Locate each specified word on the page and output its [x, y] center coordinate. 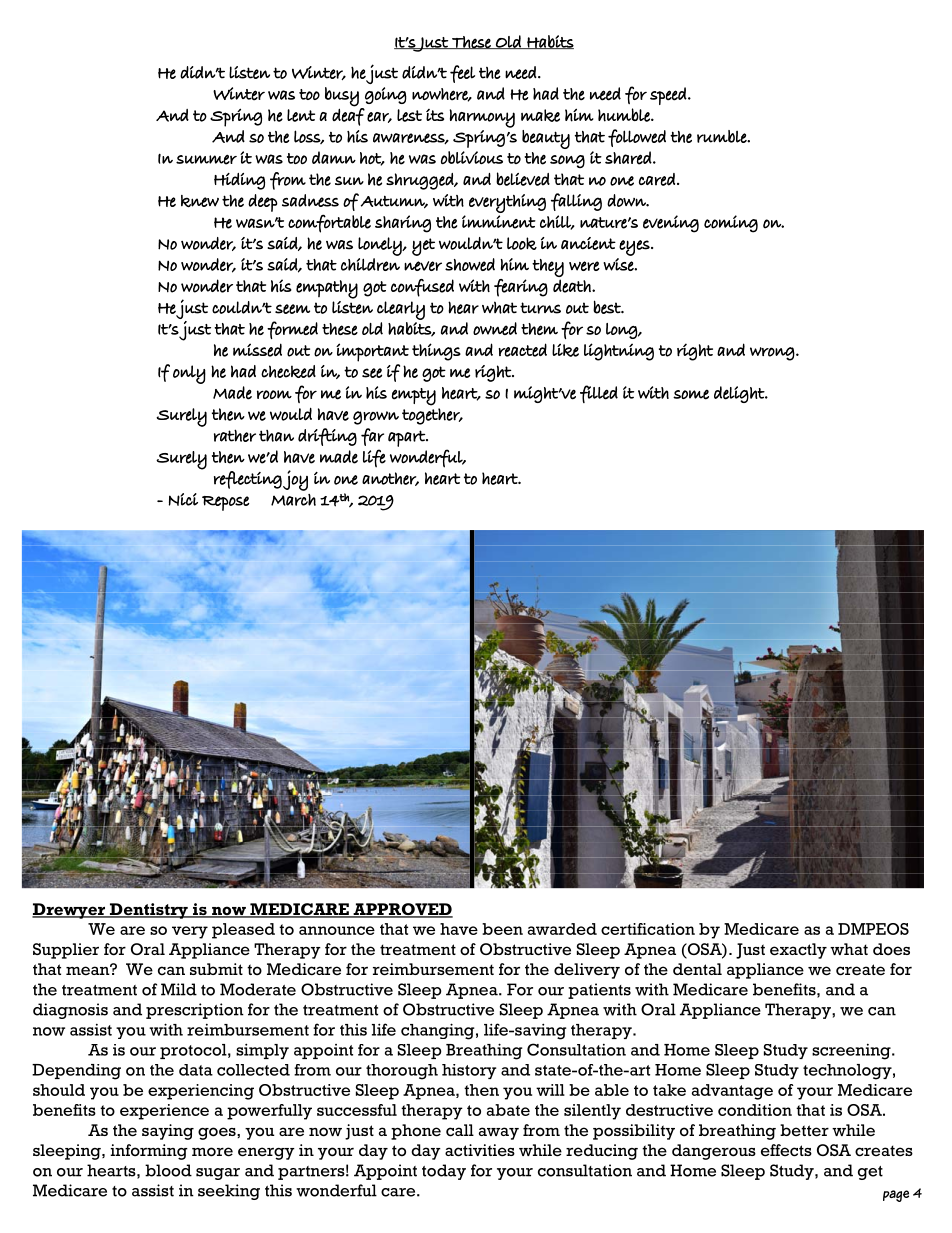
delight [740, 394]
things [436, 352]
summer [206, 160]
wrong [772, 354]
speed [668, 96]
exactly [798, 951]
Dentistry [148, 911]
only [189, 374]
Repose [225, 503]
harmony [482, 118]
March [293, 500]
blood [168, 1170]
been [502, 929]
